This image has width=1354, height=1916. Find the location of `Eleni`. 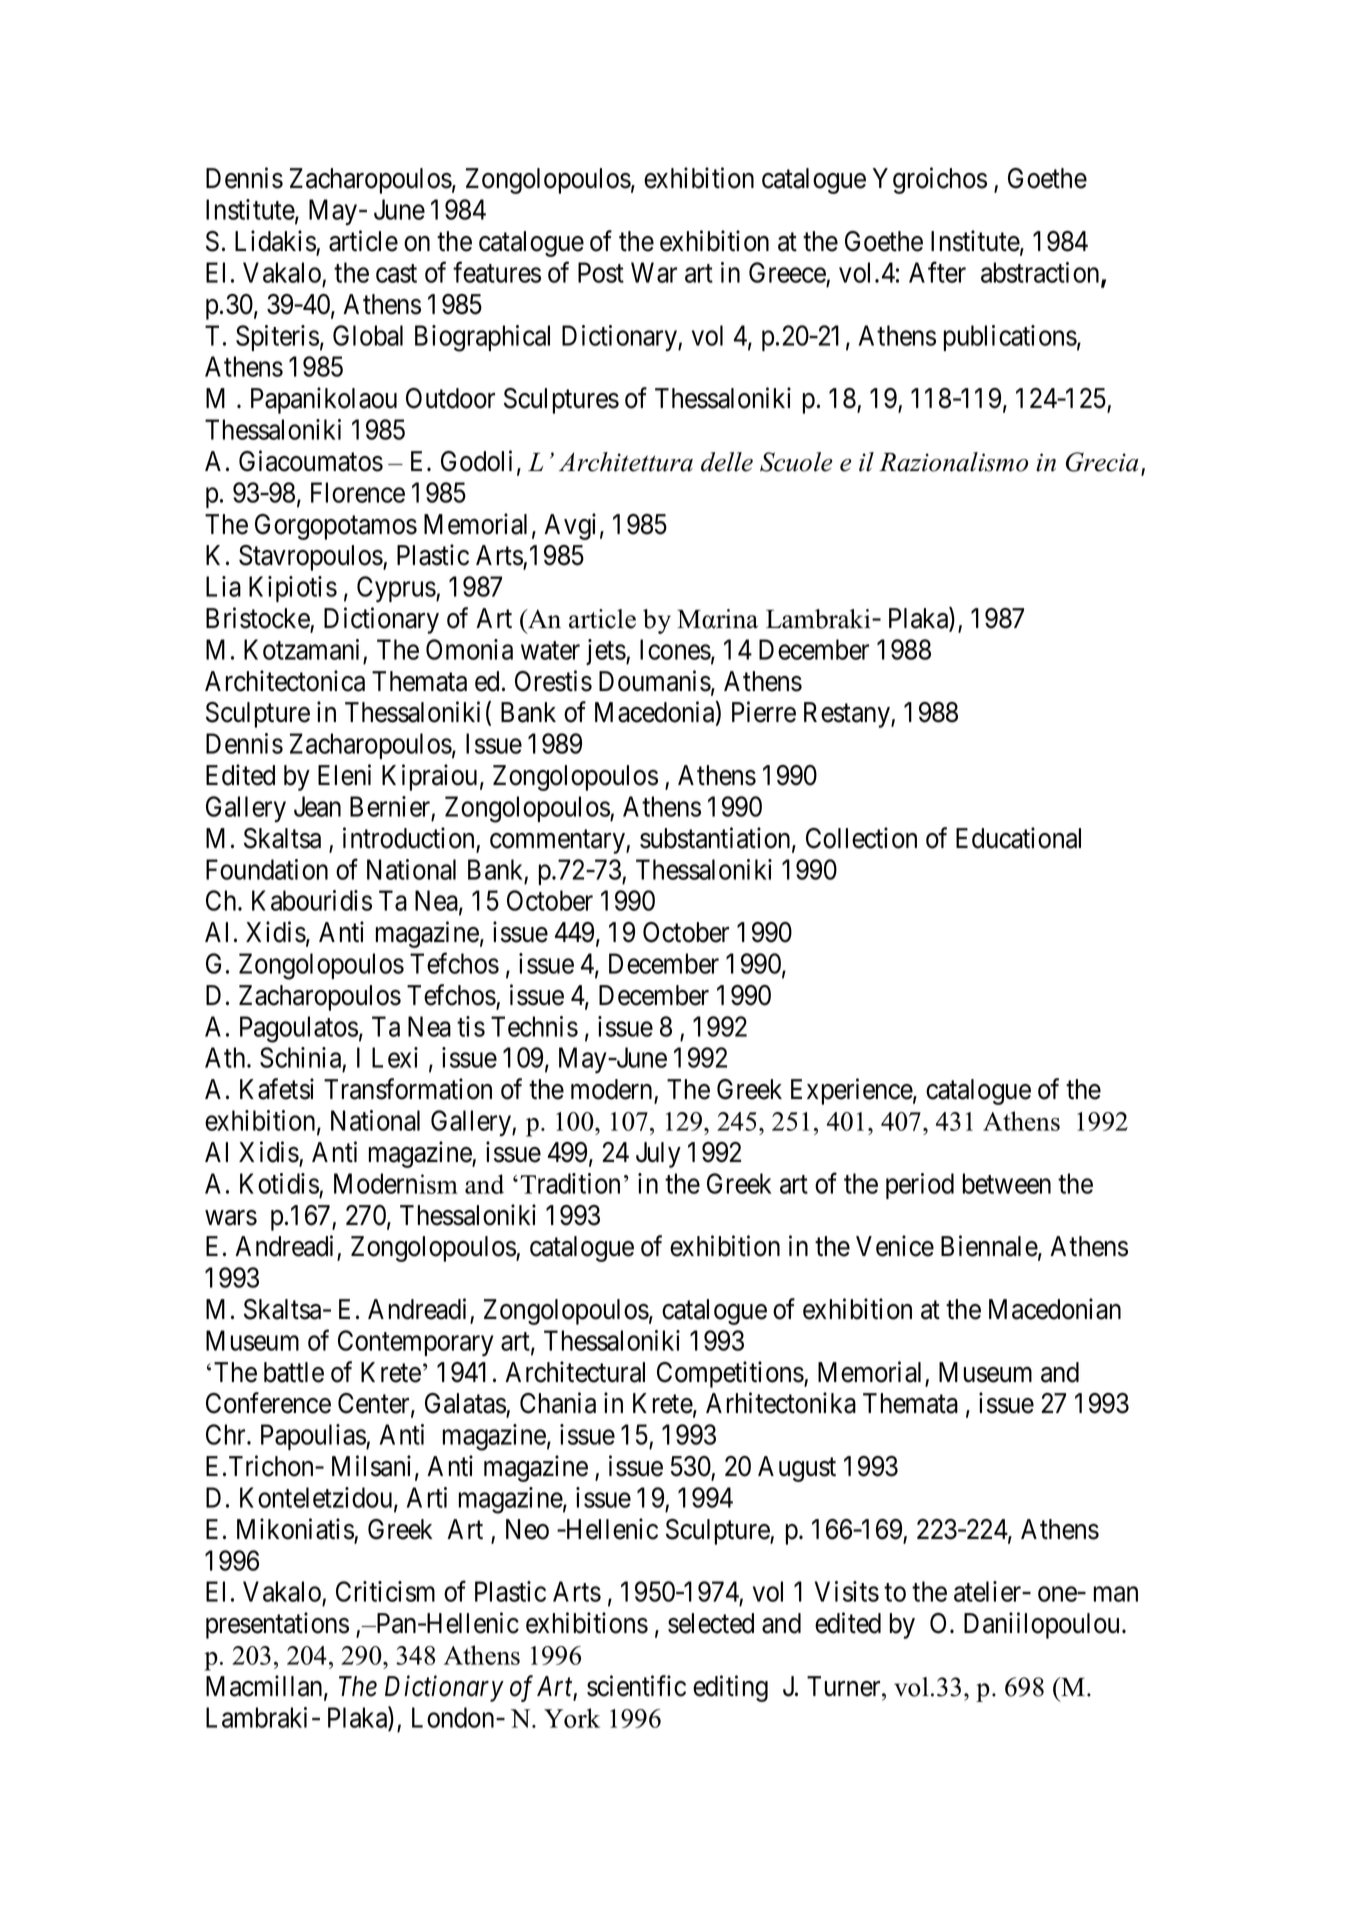

Eleni is located at coordinates (344, 775).
